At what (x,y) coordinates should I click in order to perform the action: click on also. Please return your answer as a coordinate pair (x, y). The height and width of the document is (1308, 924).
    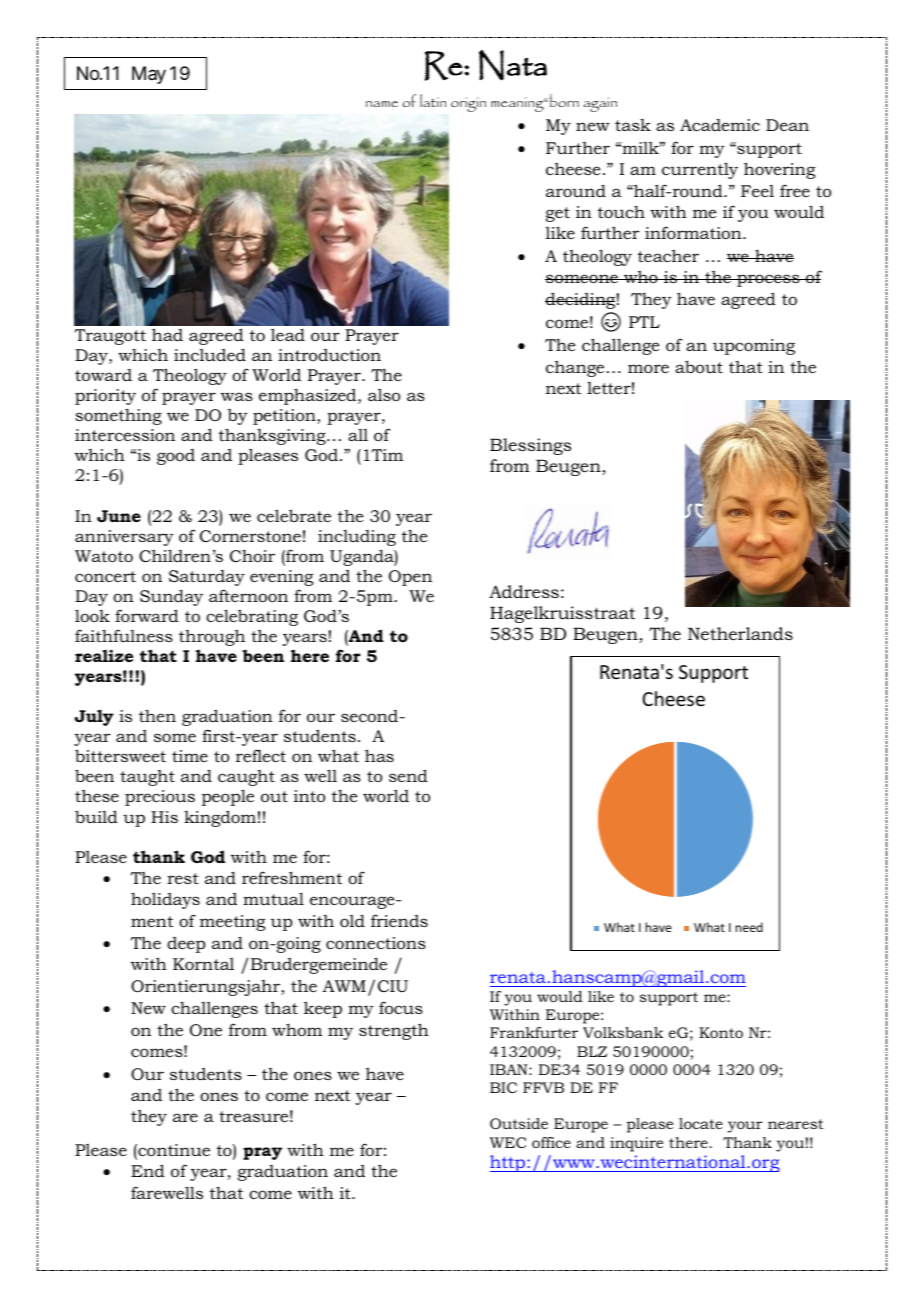
    Looking at the image, I should click on (384, 394).
